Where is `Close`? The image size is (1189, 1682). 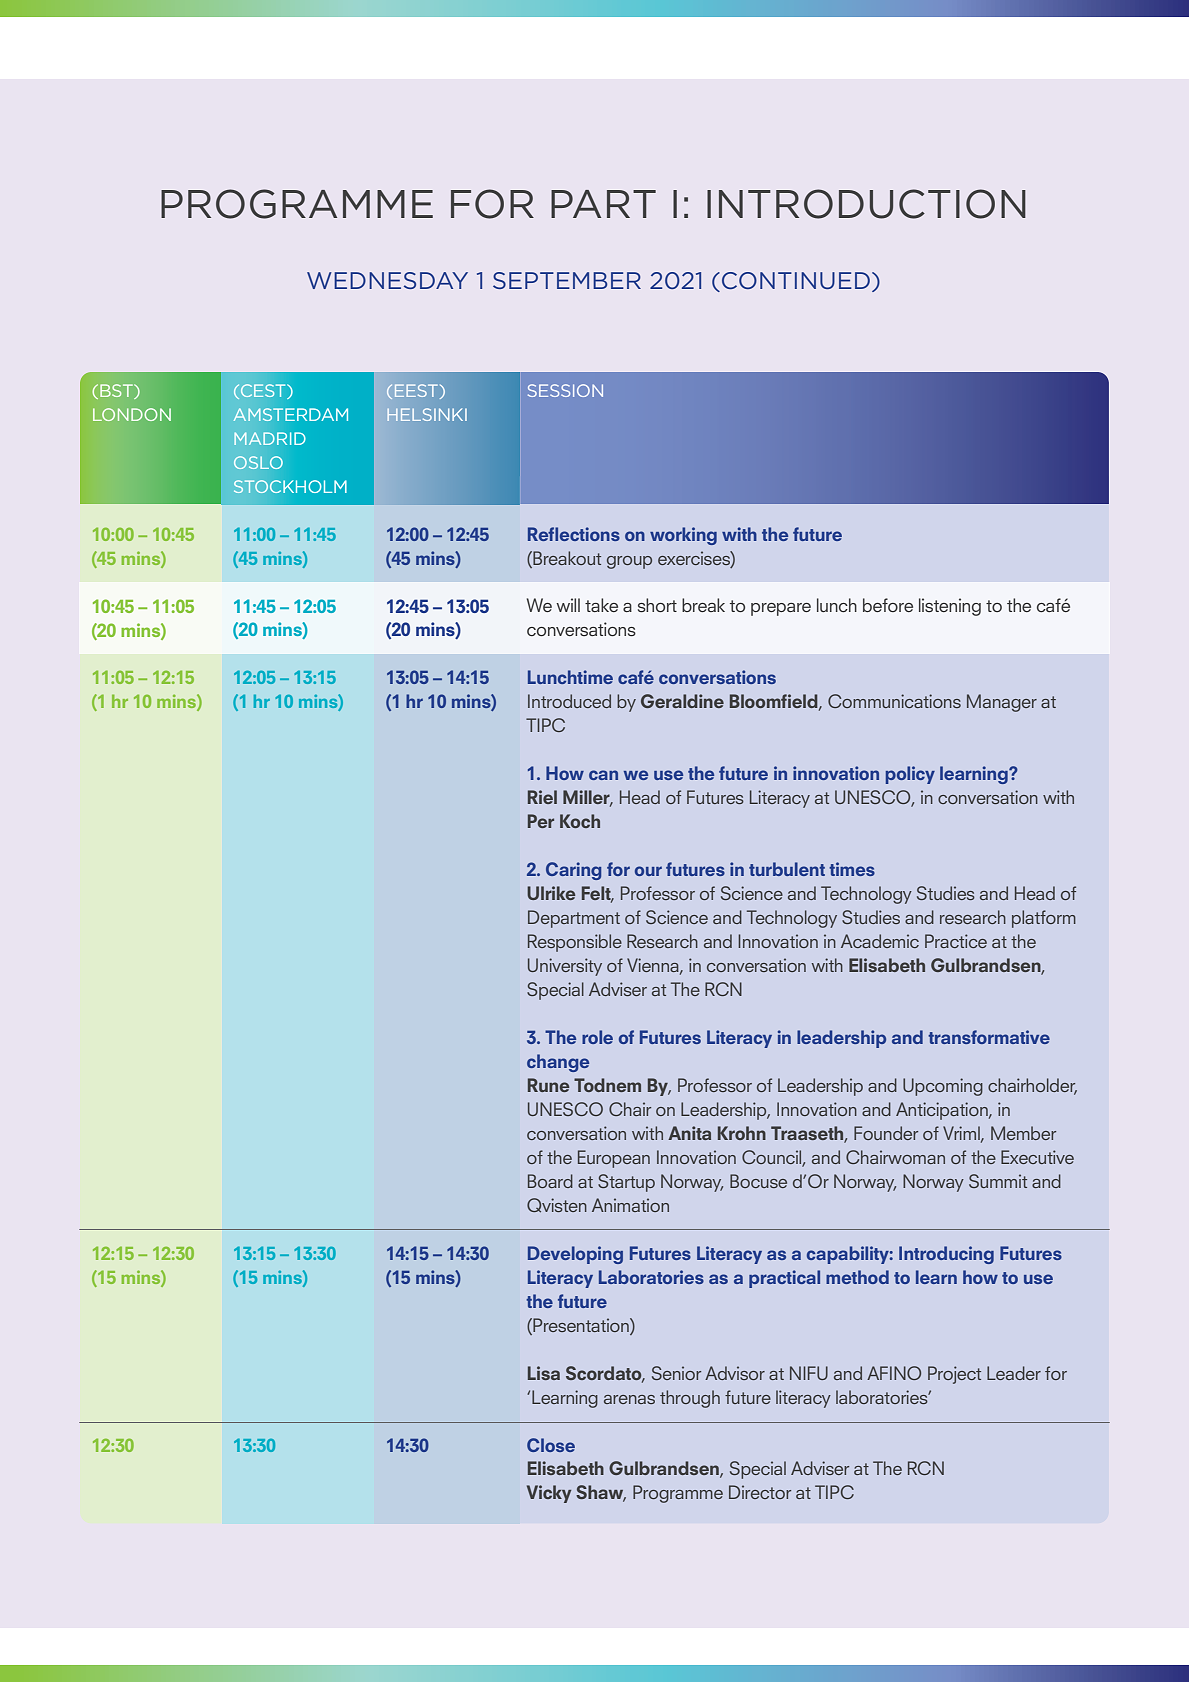 Close is located at coordinates (551, 1445).
